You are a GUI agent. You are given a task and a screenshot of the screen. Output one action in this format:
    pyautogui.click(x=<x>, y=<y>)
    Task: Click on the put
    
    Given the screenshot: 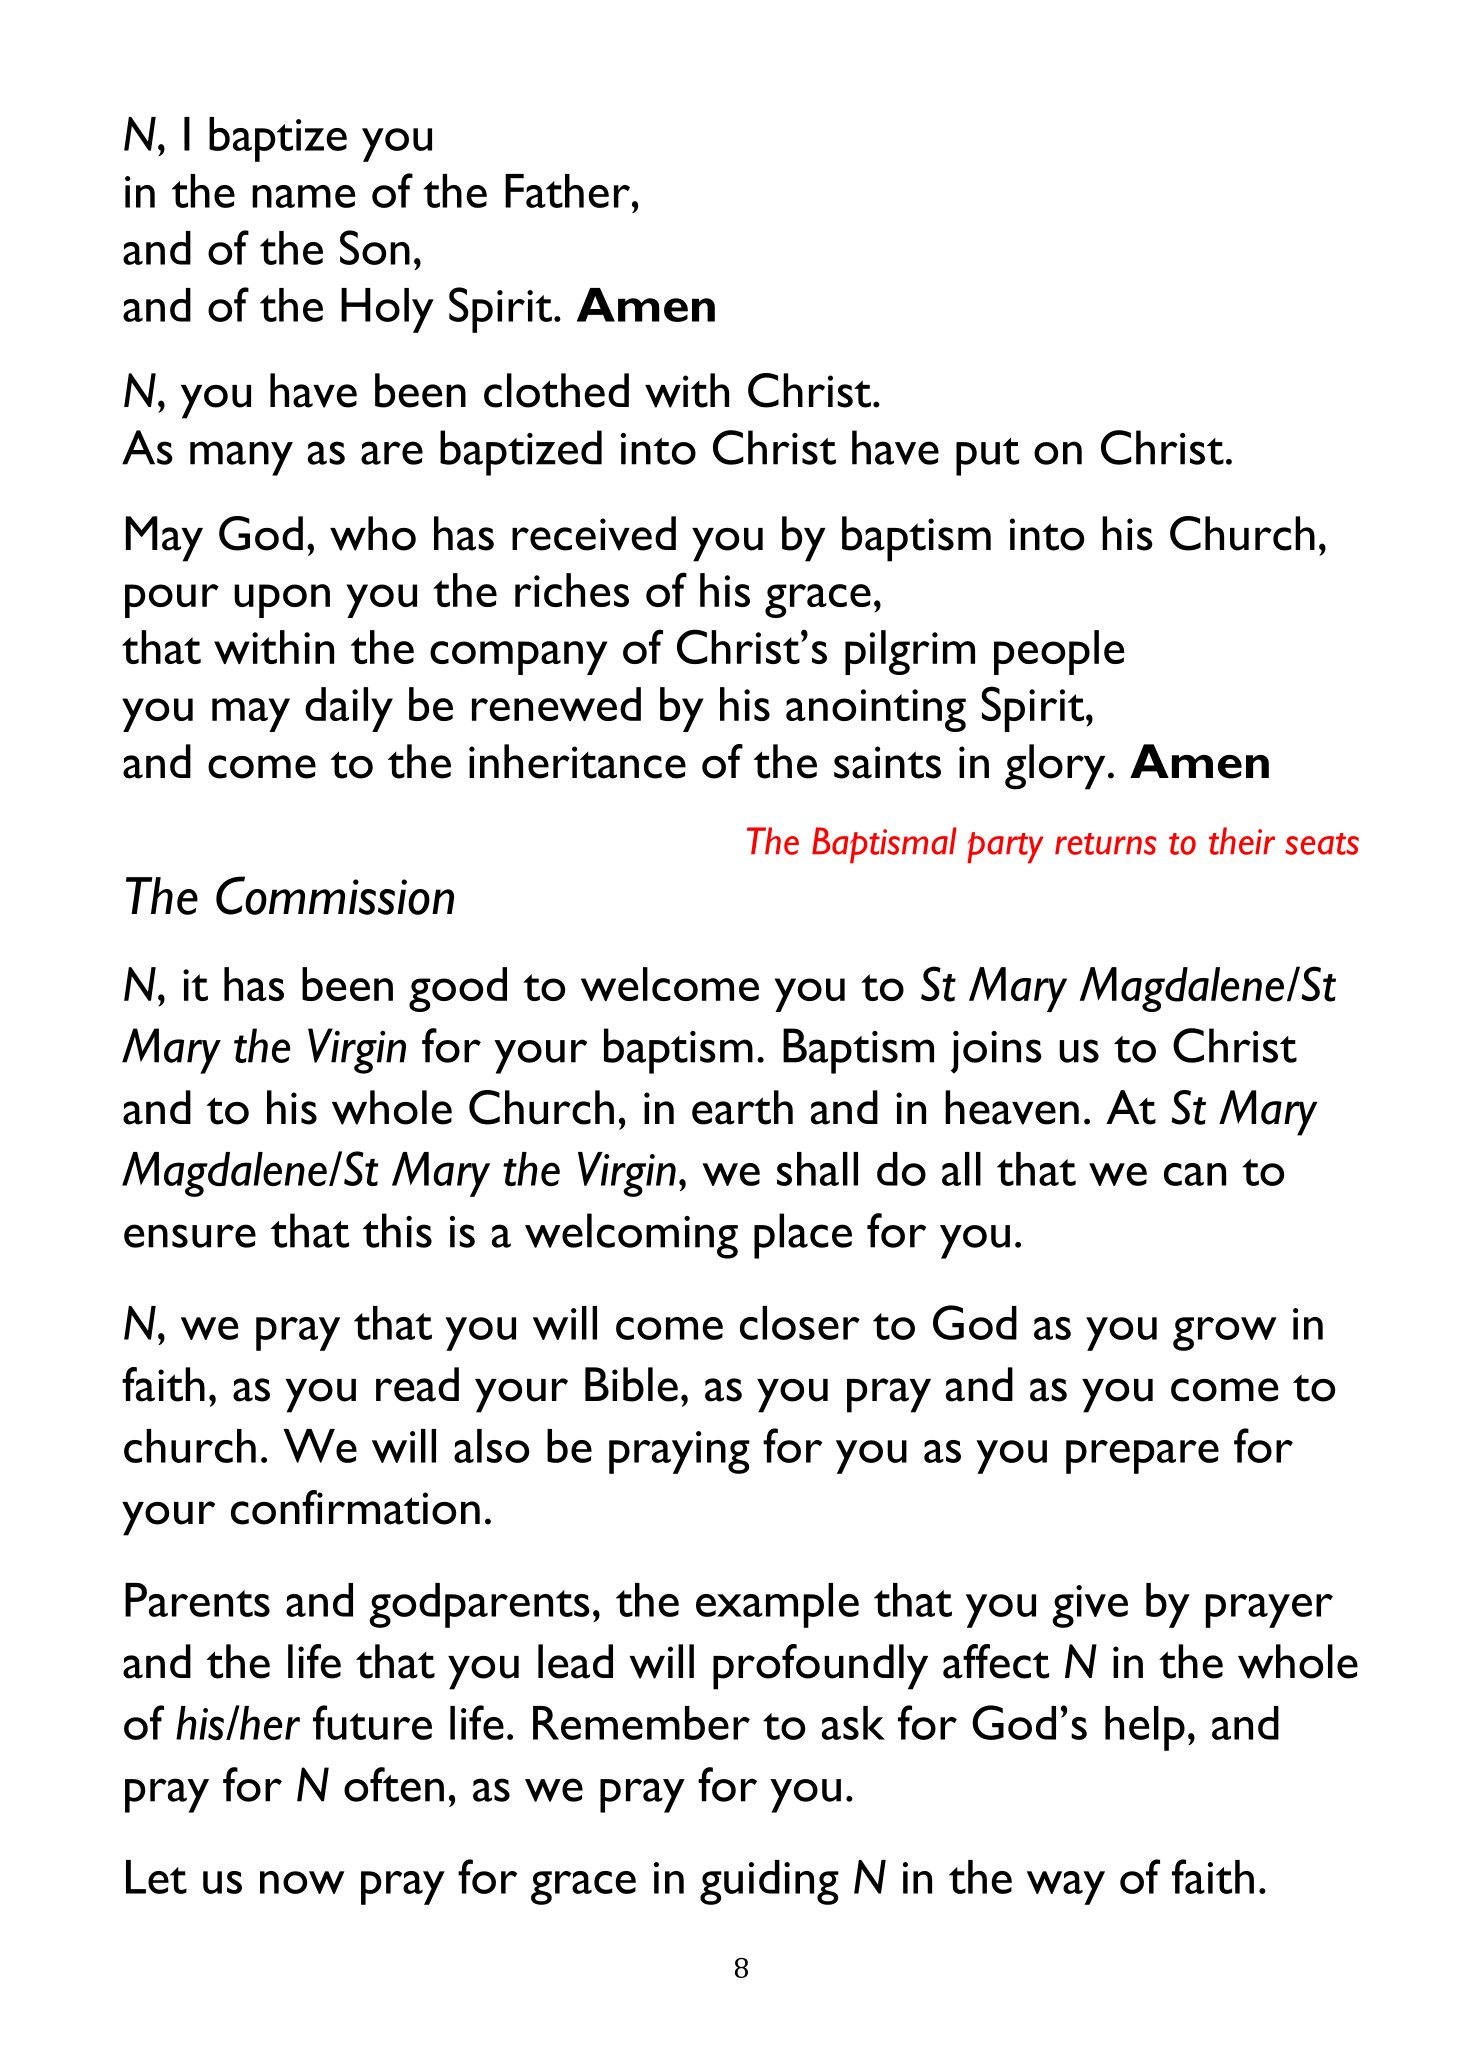 What is the action you would take?
    pyautogui.click(x=987, y=457)
